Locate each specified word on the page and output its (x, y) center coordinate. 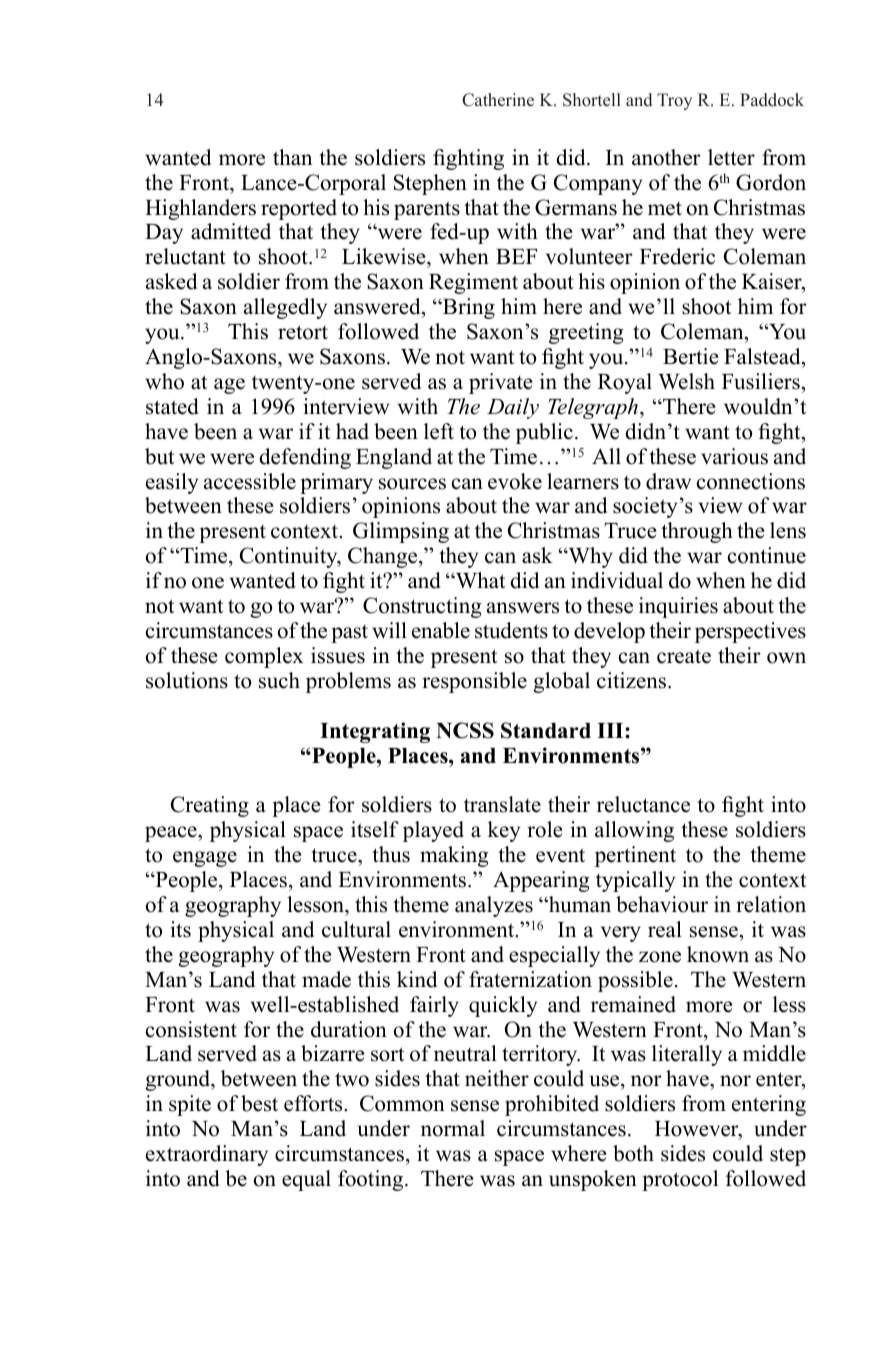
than (292, 157)
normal (453, 1128)
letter (731, 157)
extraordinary (207, 1155)
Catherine (498, 100)
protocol (680, 1180)
